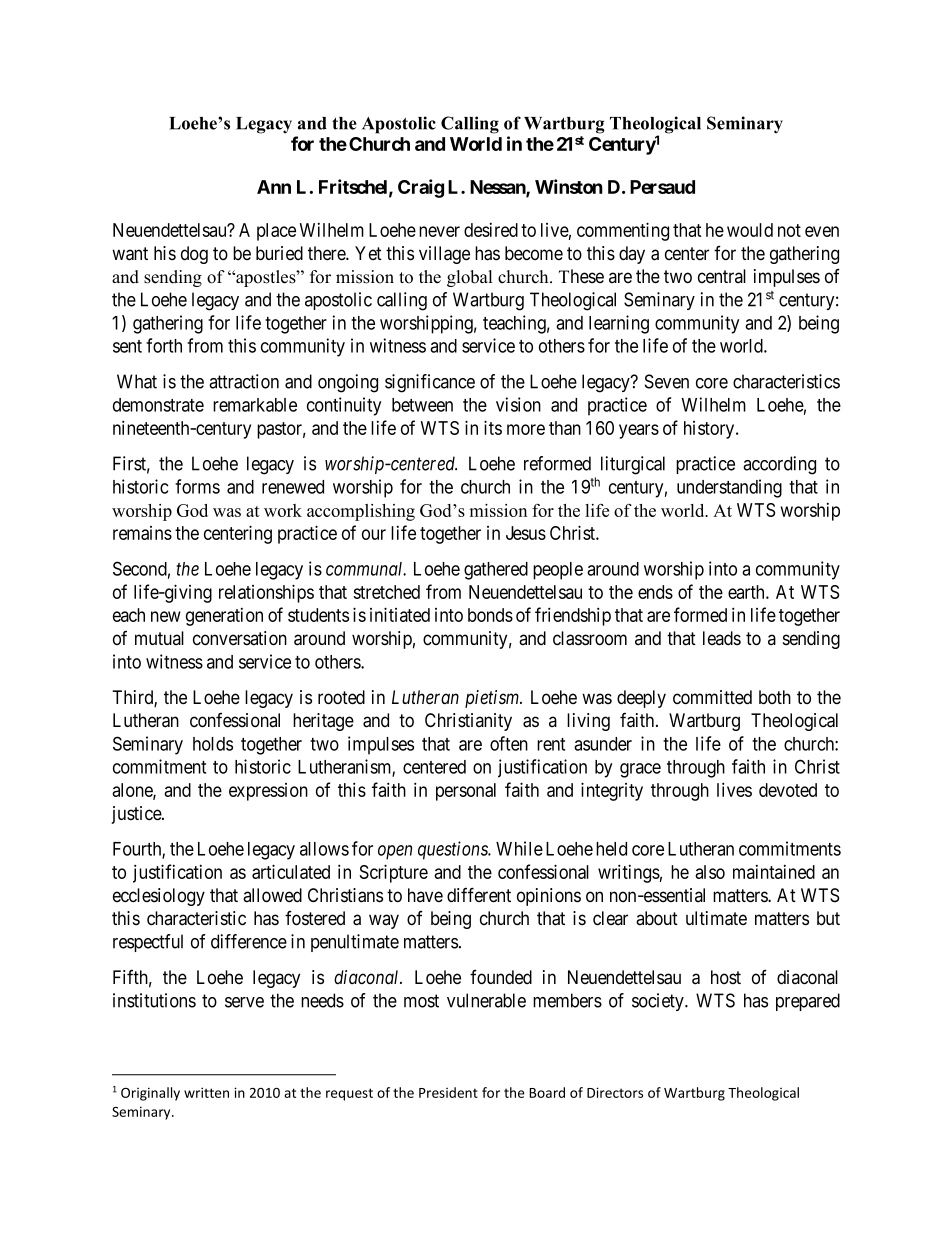 The image size is (952, 1233). Describe the element at coordinates (788, 790) in the screenshot. I see `devoted` at that location.
